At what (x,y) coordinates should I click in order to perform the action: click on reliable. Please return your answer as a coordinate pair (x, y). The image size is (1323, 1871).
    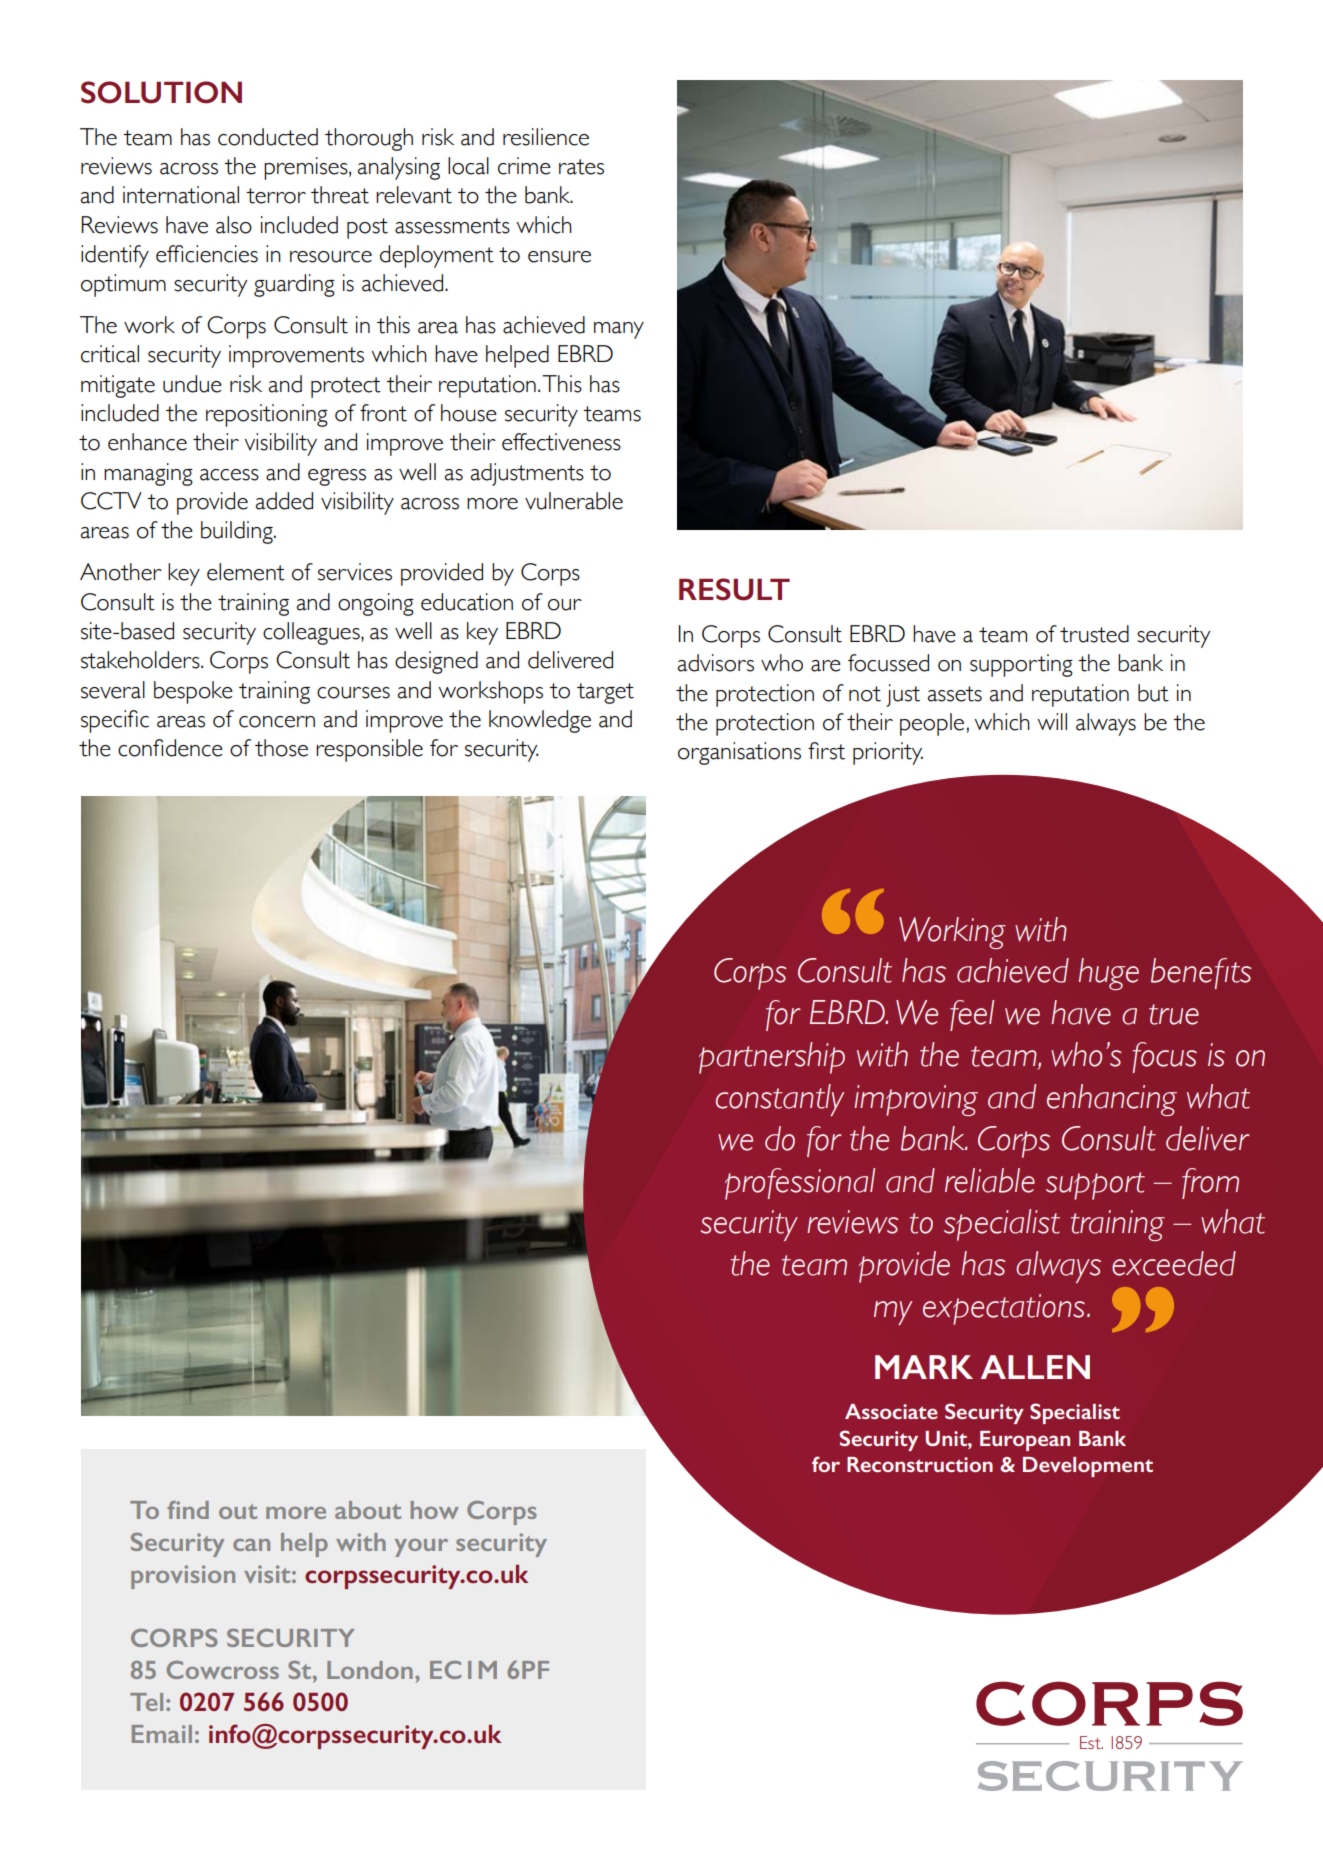
    Looking at the image, I should click on (990, 1180).
